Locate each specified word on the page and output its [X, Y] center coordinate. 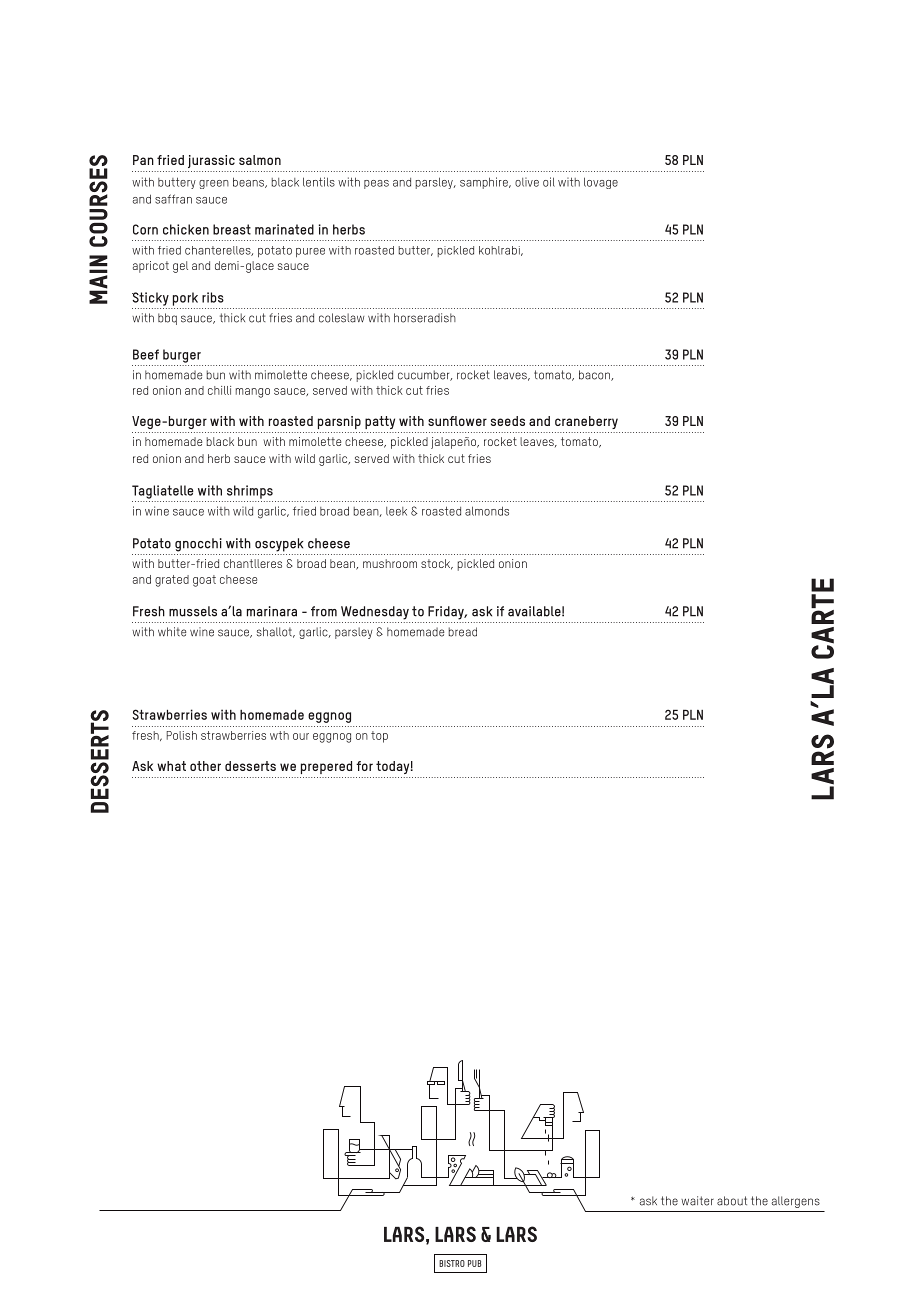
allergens [796, 1202]
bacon [595, 375]
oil [549, 182]
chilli [219, 390]
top [379, 737]
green [214, 184]
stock [437, 564]
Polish [182, 735]
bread [463, 632]
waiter [697, 1201]
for [364, 766]
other [205, 766]
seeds [508, 421]
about [732, 1201]
